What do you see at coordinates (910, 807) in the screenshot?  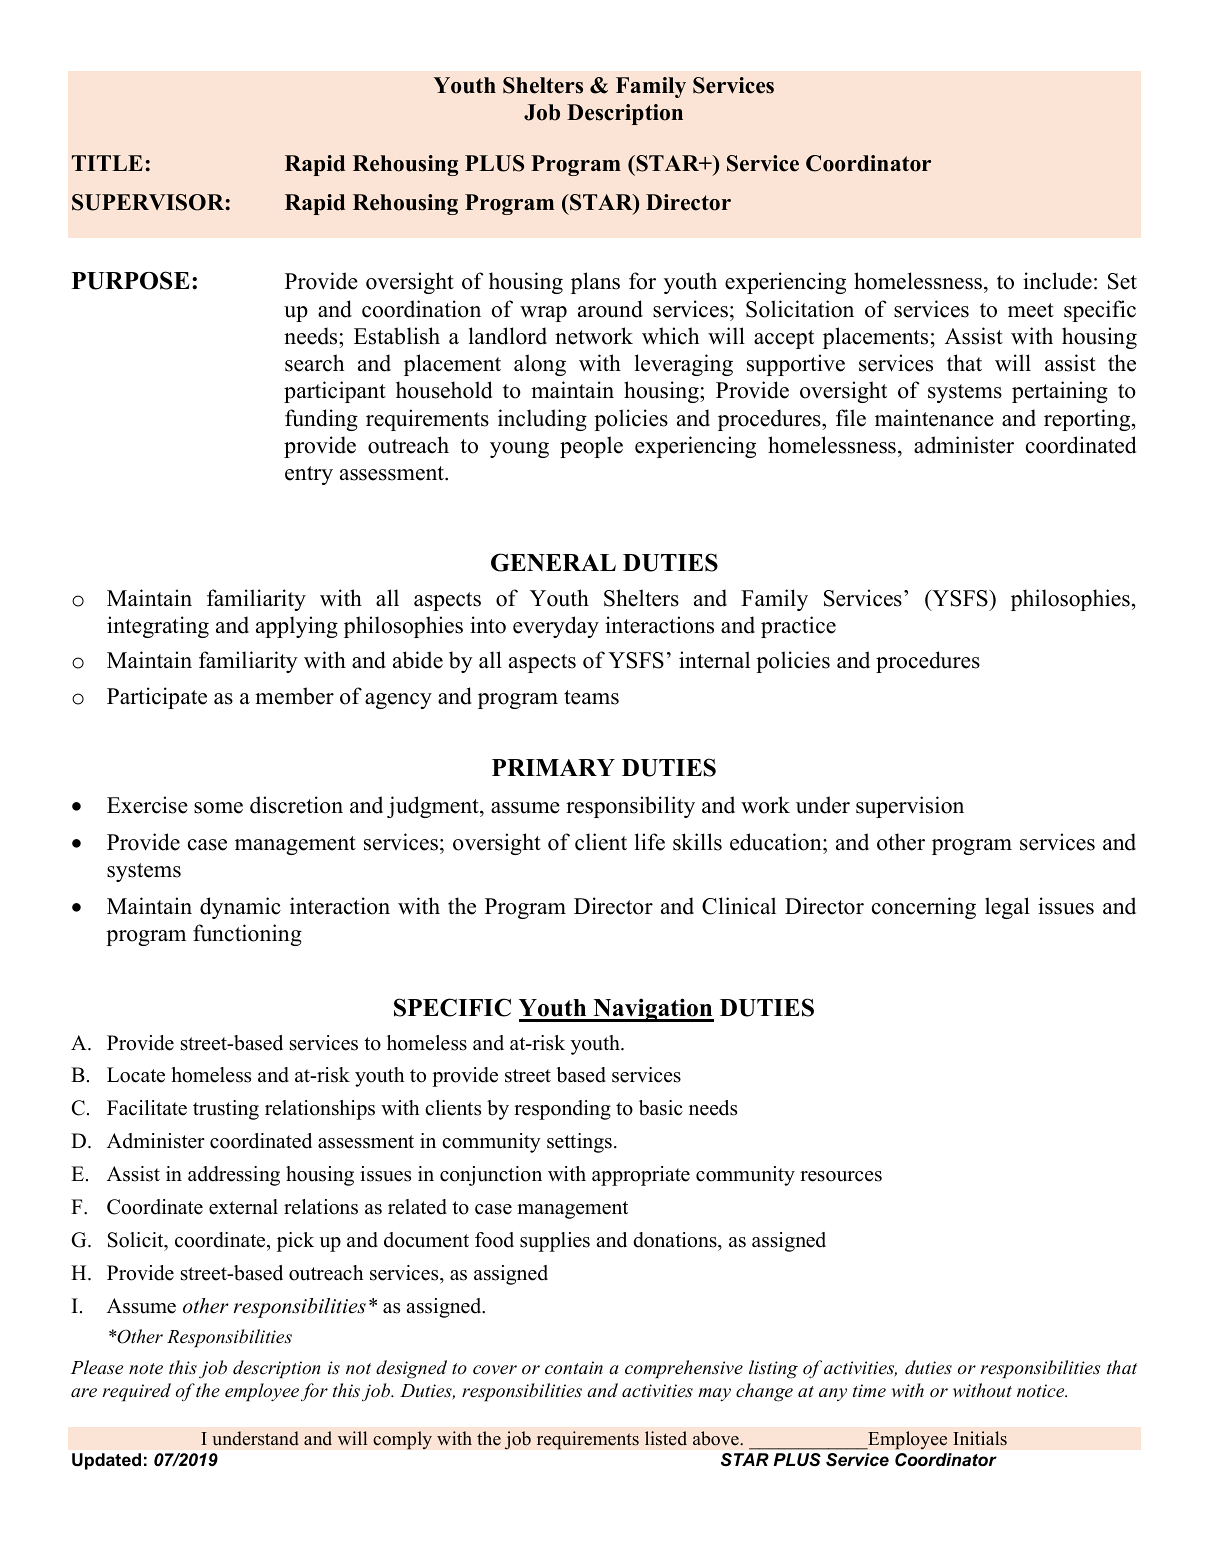 I see `supervision` at bounding box center [910, 807].
